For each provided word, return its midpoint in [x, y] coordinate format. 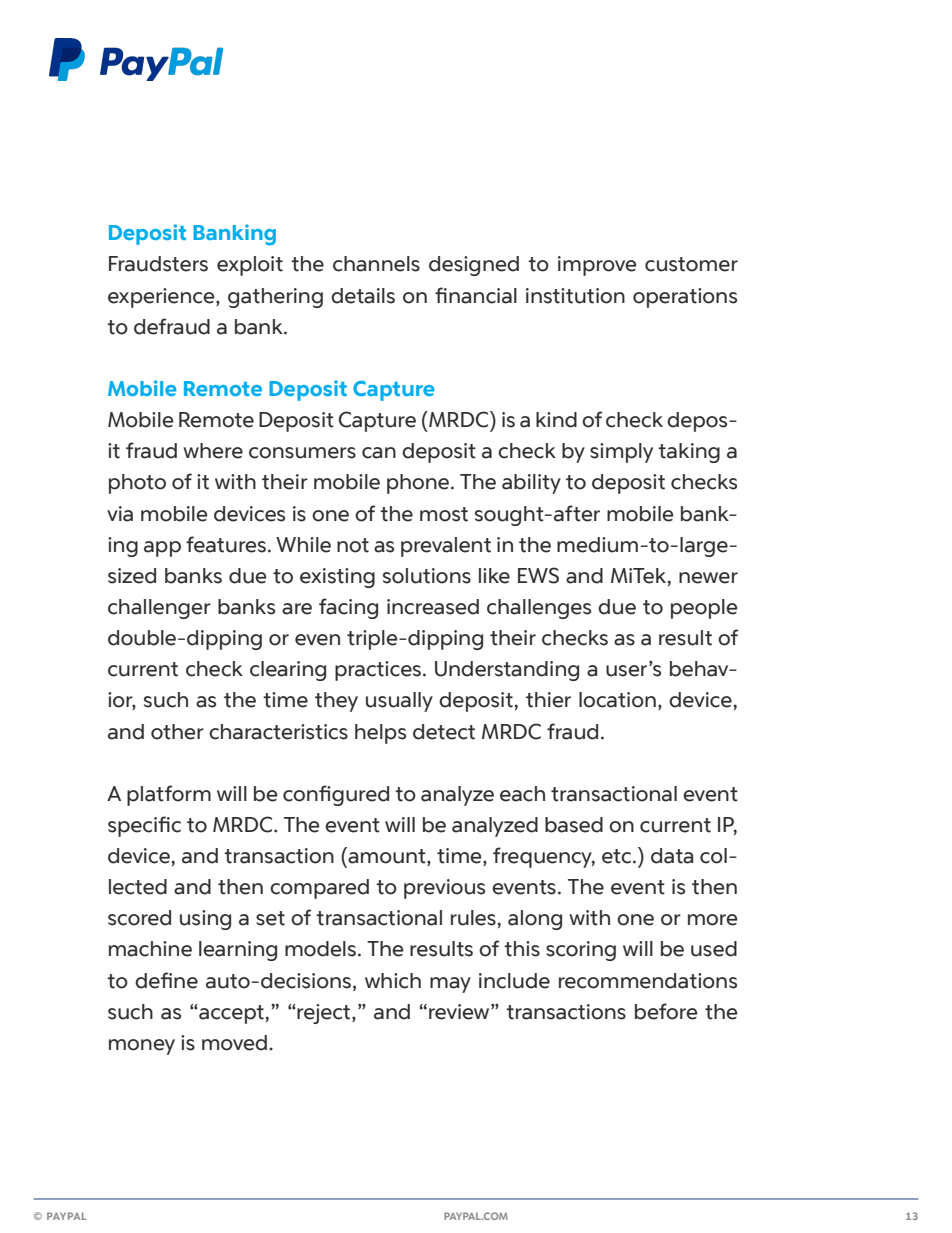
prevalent [446, 547]
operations [685, 298]
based [574, 825]
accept [230, 1014]
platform [169, 795]
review [460, 1012]
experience [162, 298]
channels [376, 264]
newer [708, 578]
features [226, 544]
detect [444, 732]
